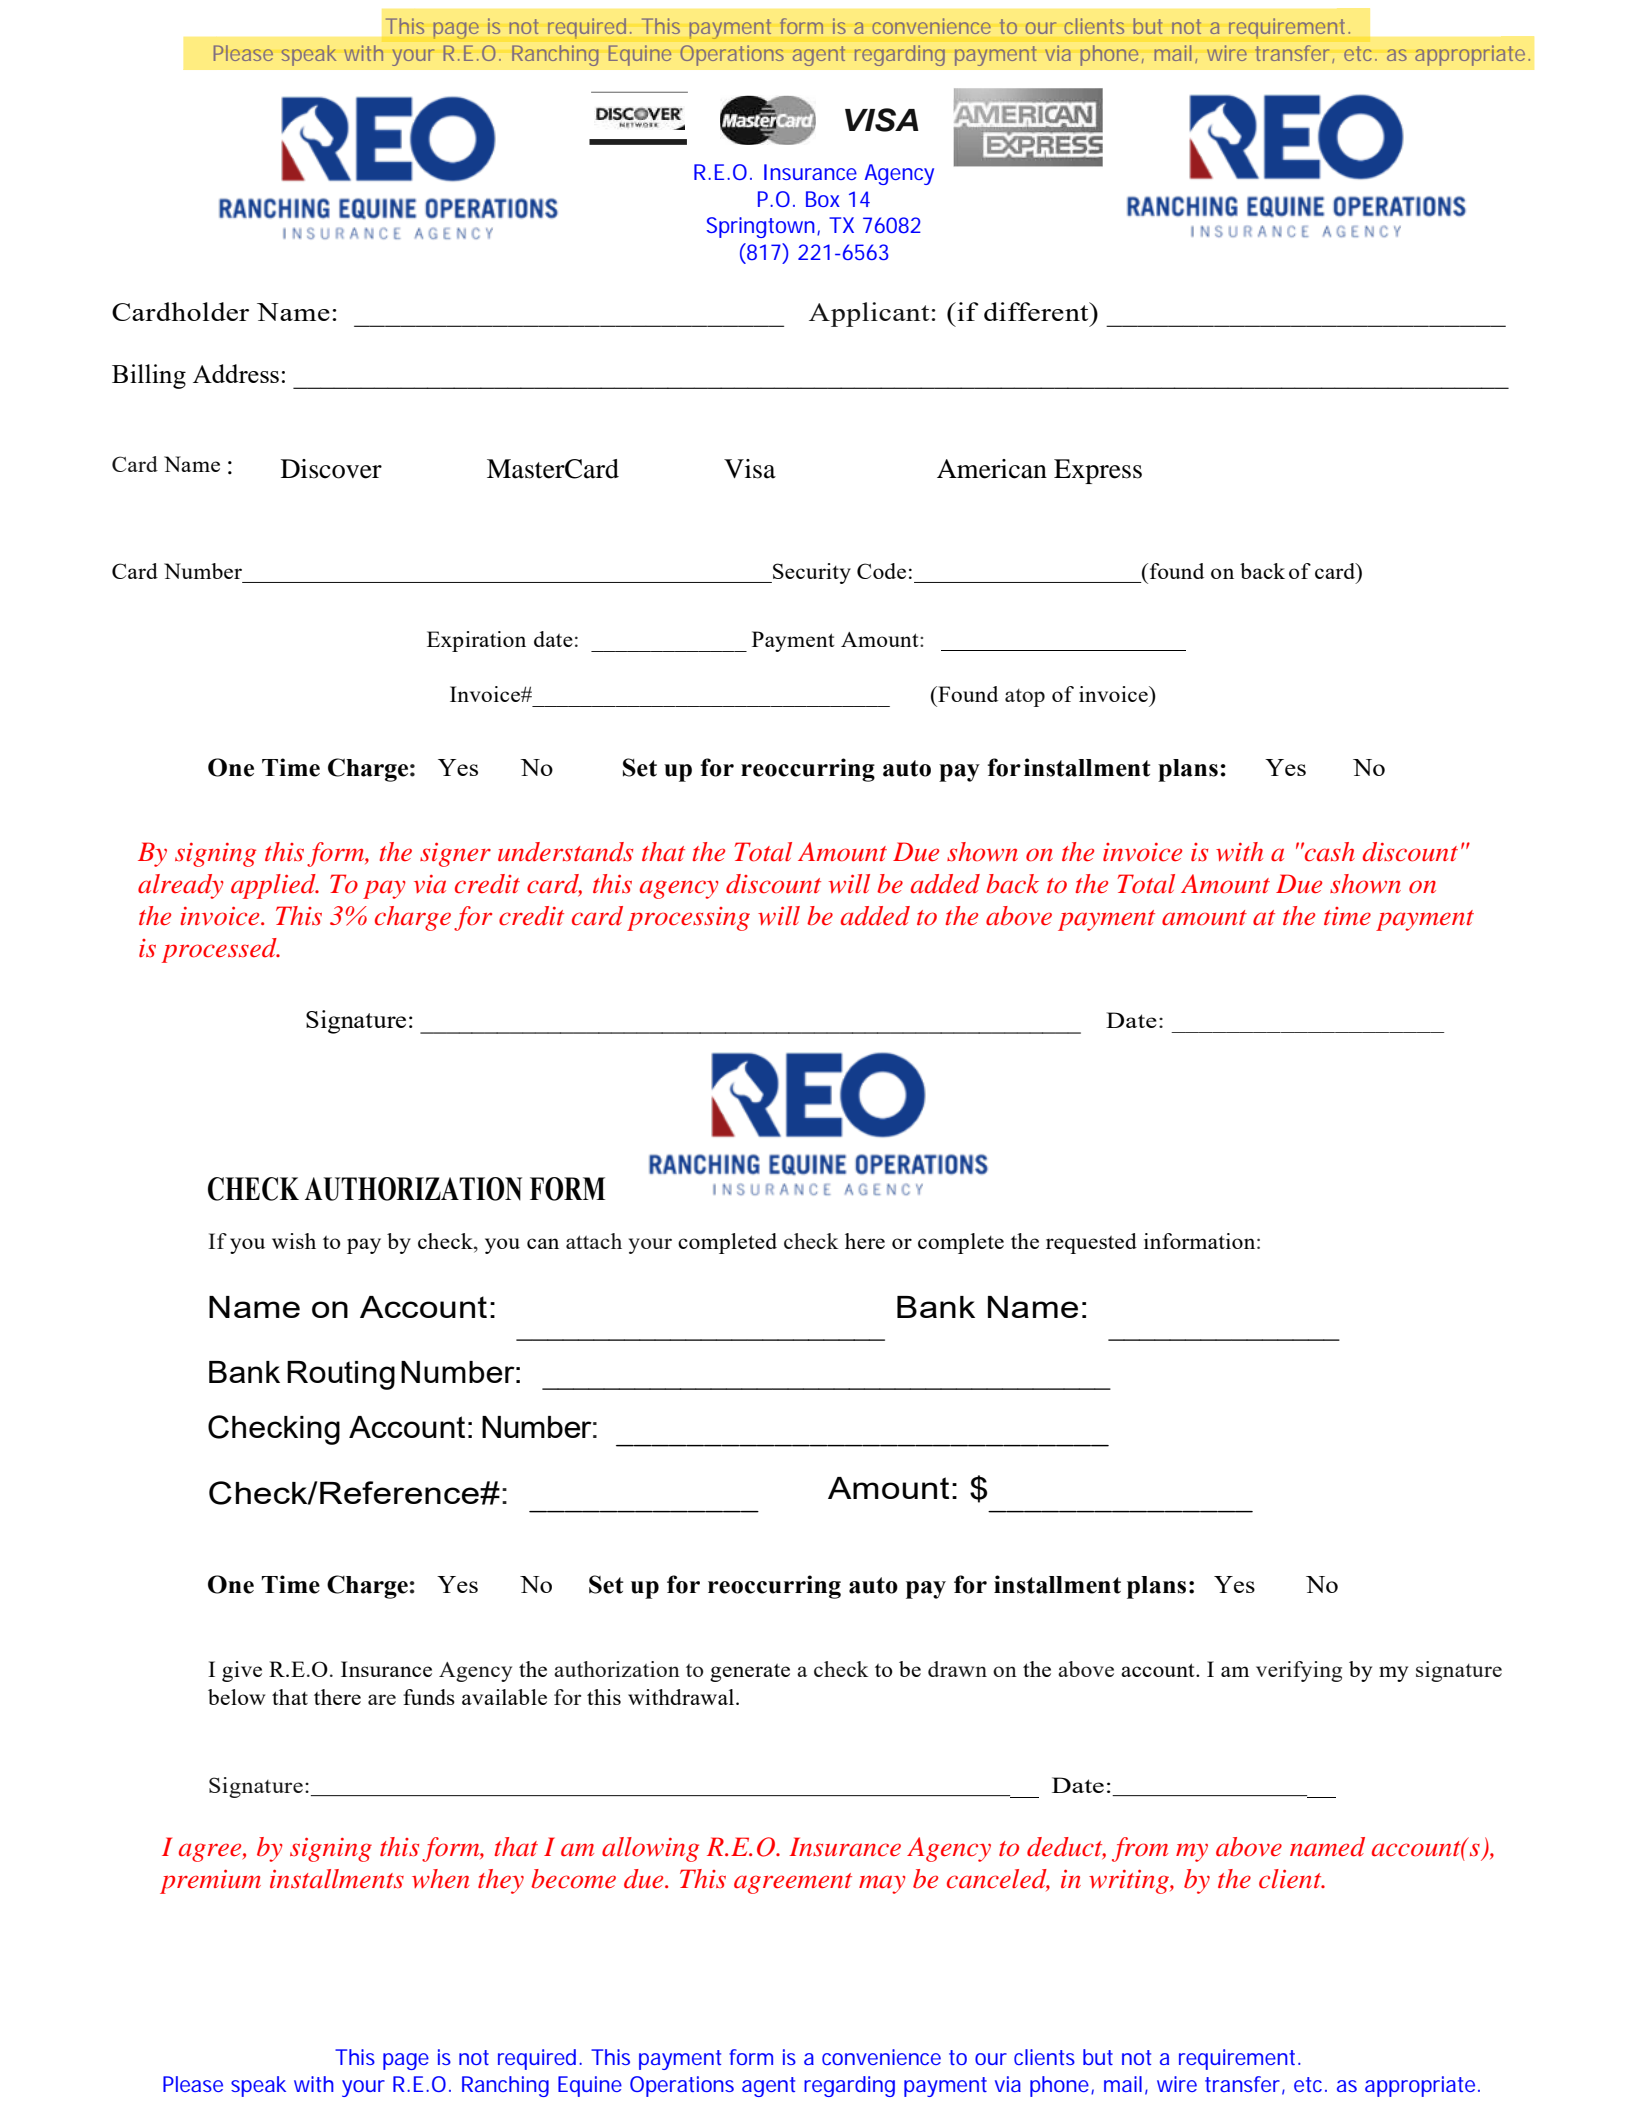 This document has width=1634, height=2115. Describe the element at coordinates (294, 1241) in the document. I see `wish` at that location.
